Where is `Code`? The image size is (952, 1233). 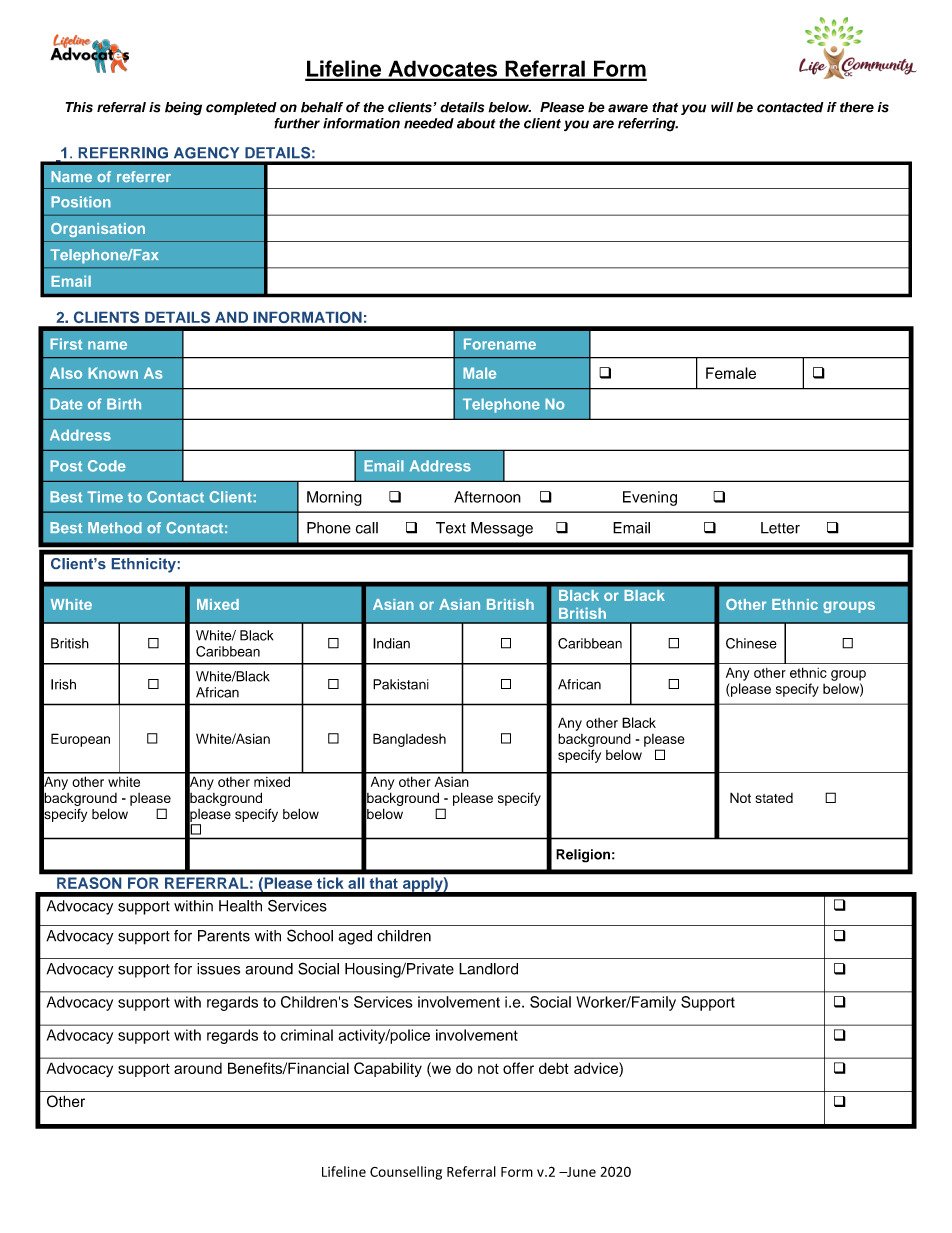 Code is located at coordinates (107, 466).
